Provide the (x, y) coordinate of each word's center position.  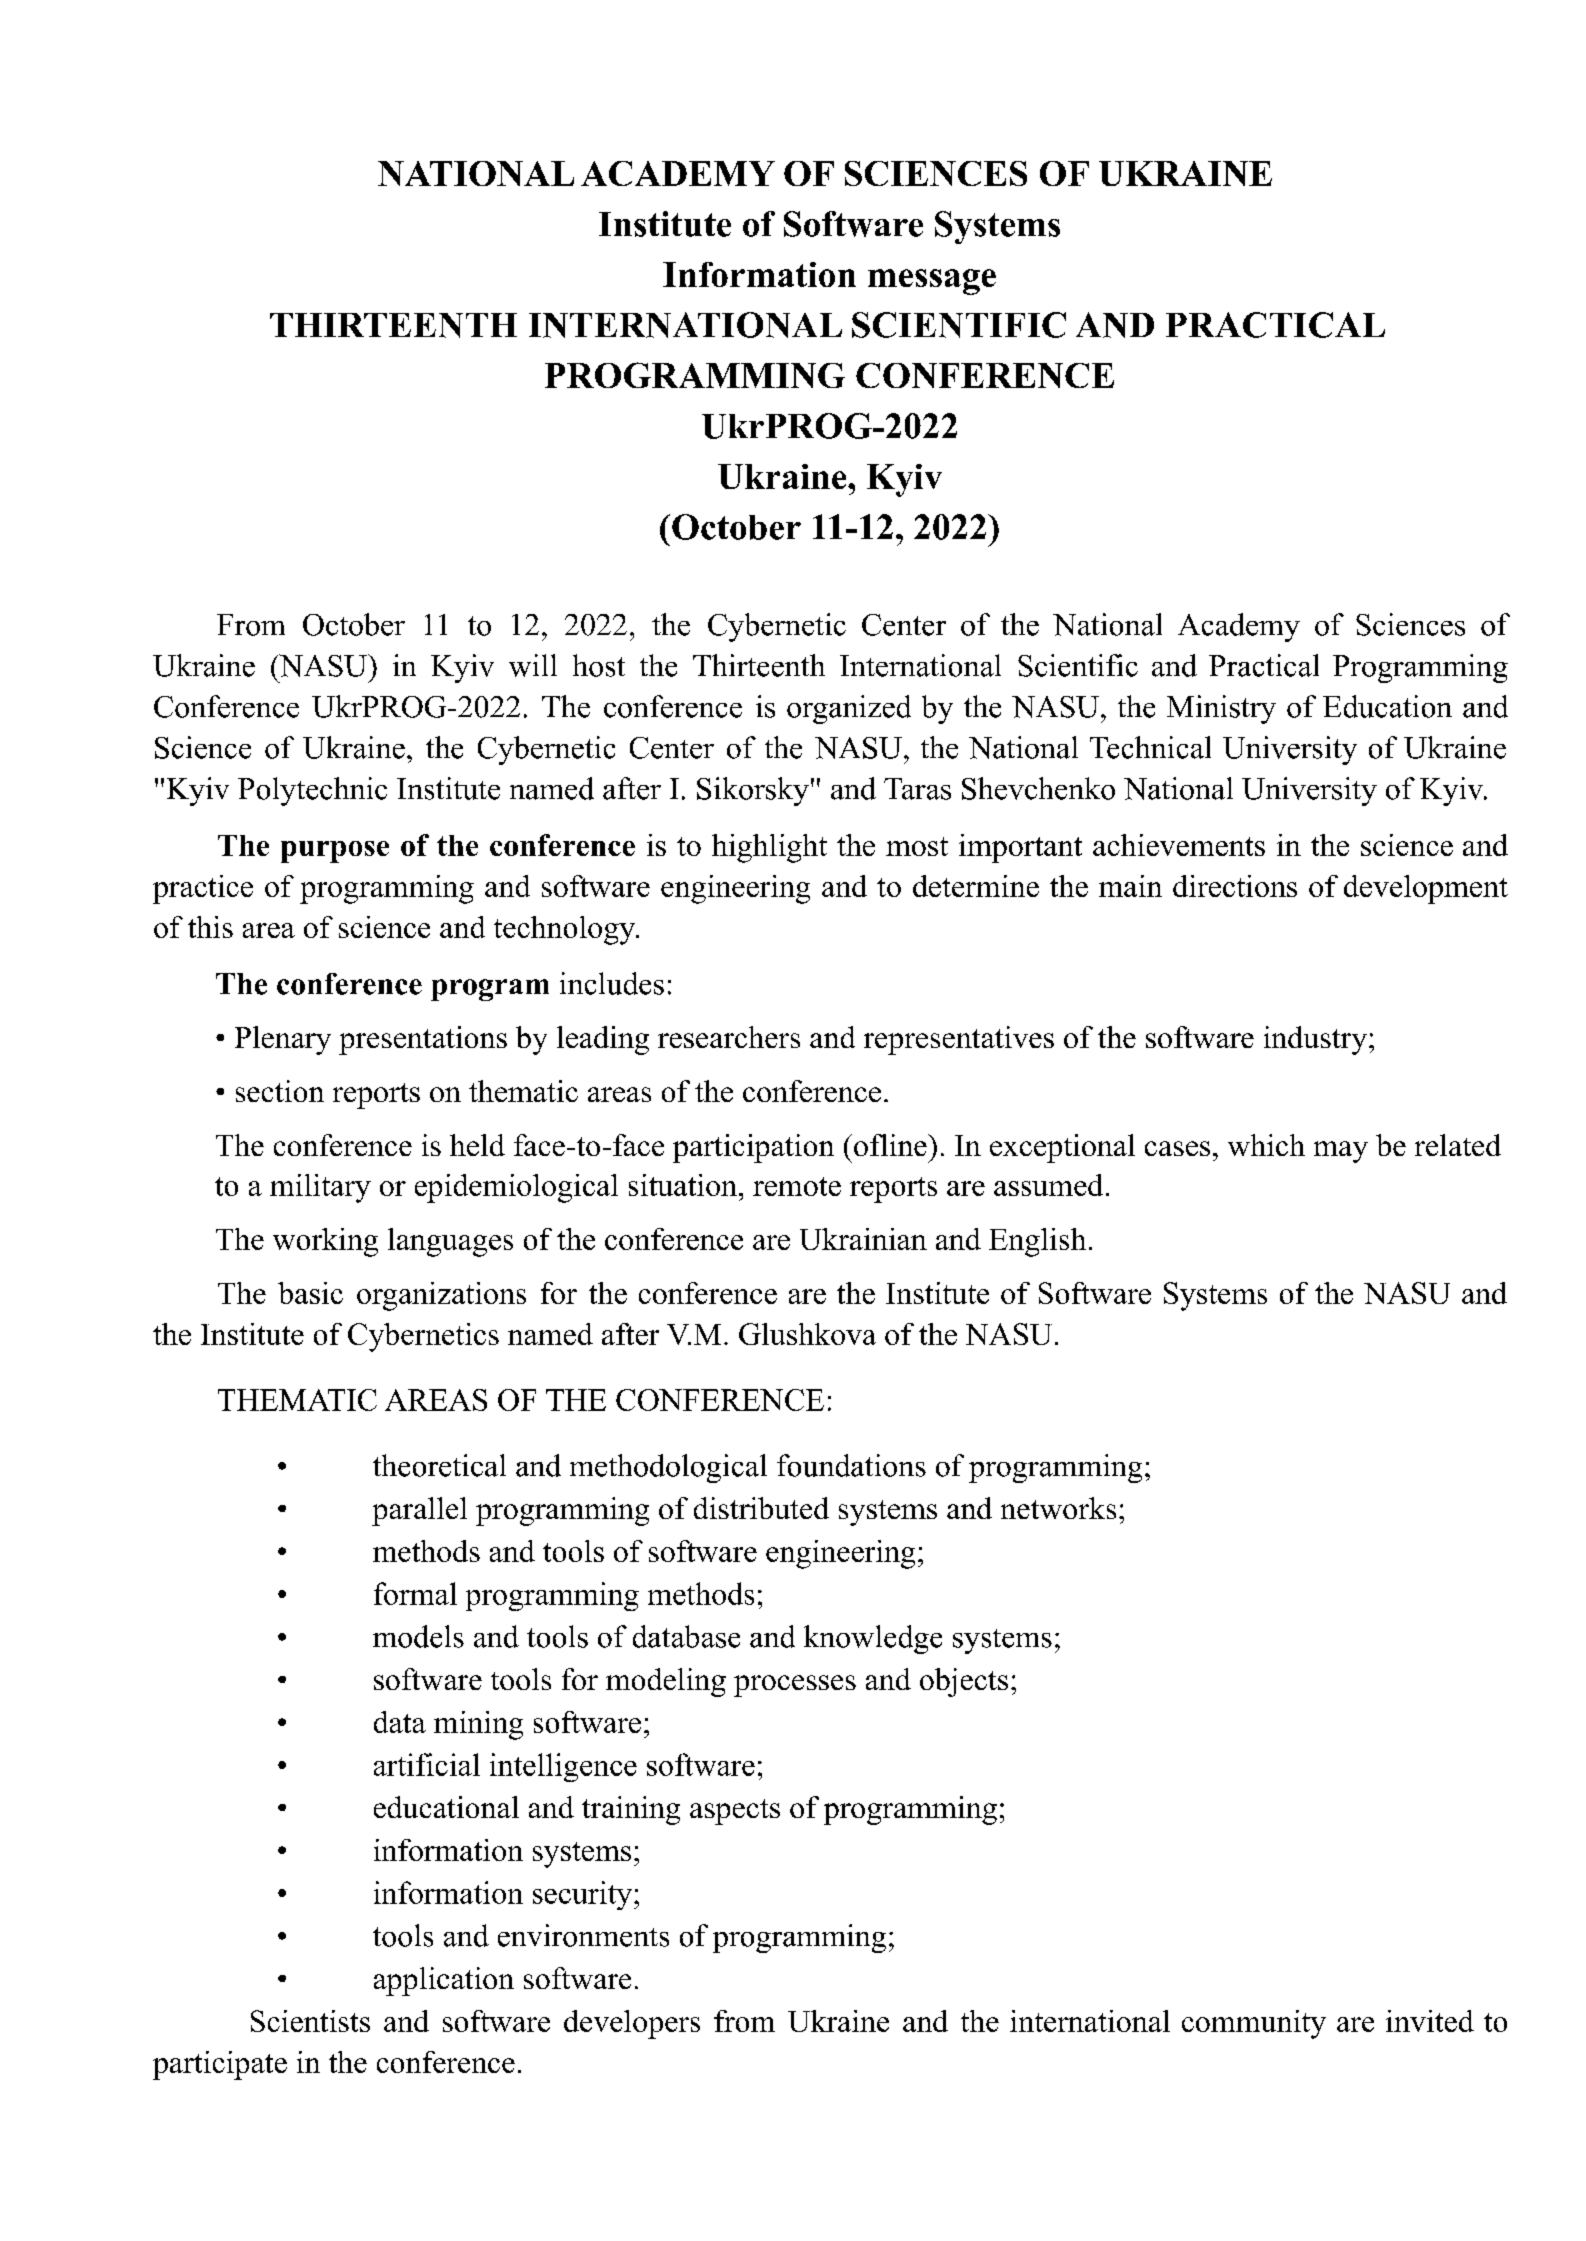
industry (1315, 1040)
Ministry (1221, 709)
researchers (729, 1037)
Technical (1150, 747)
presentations (423, 1040)
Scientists (310, 2021)
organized (849, 709)
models (418, 1636)
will (533, 665)
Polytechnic (312, 791)
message (932, 282)
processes (795, 1686)
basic (310, 1293)
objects (964, 1682)
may (1341, 1152)
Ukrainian (863, 1239)
